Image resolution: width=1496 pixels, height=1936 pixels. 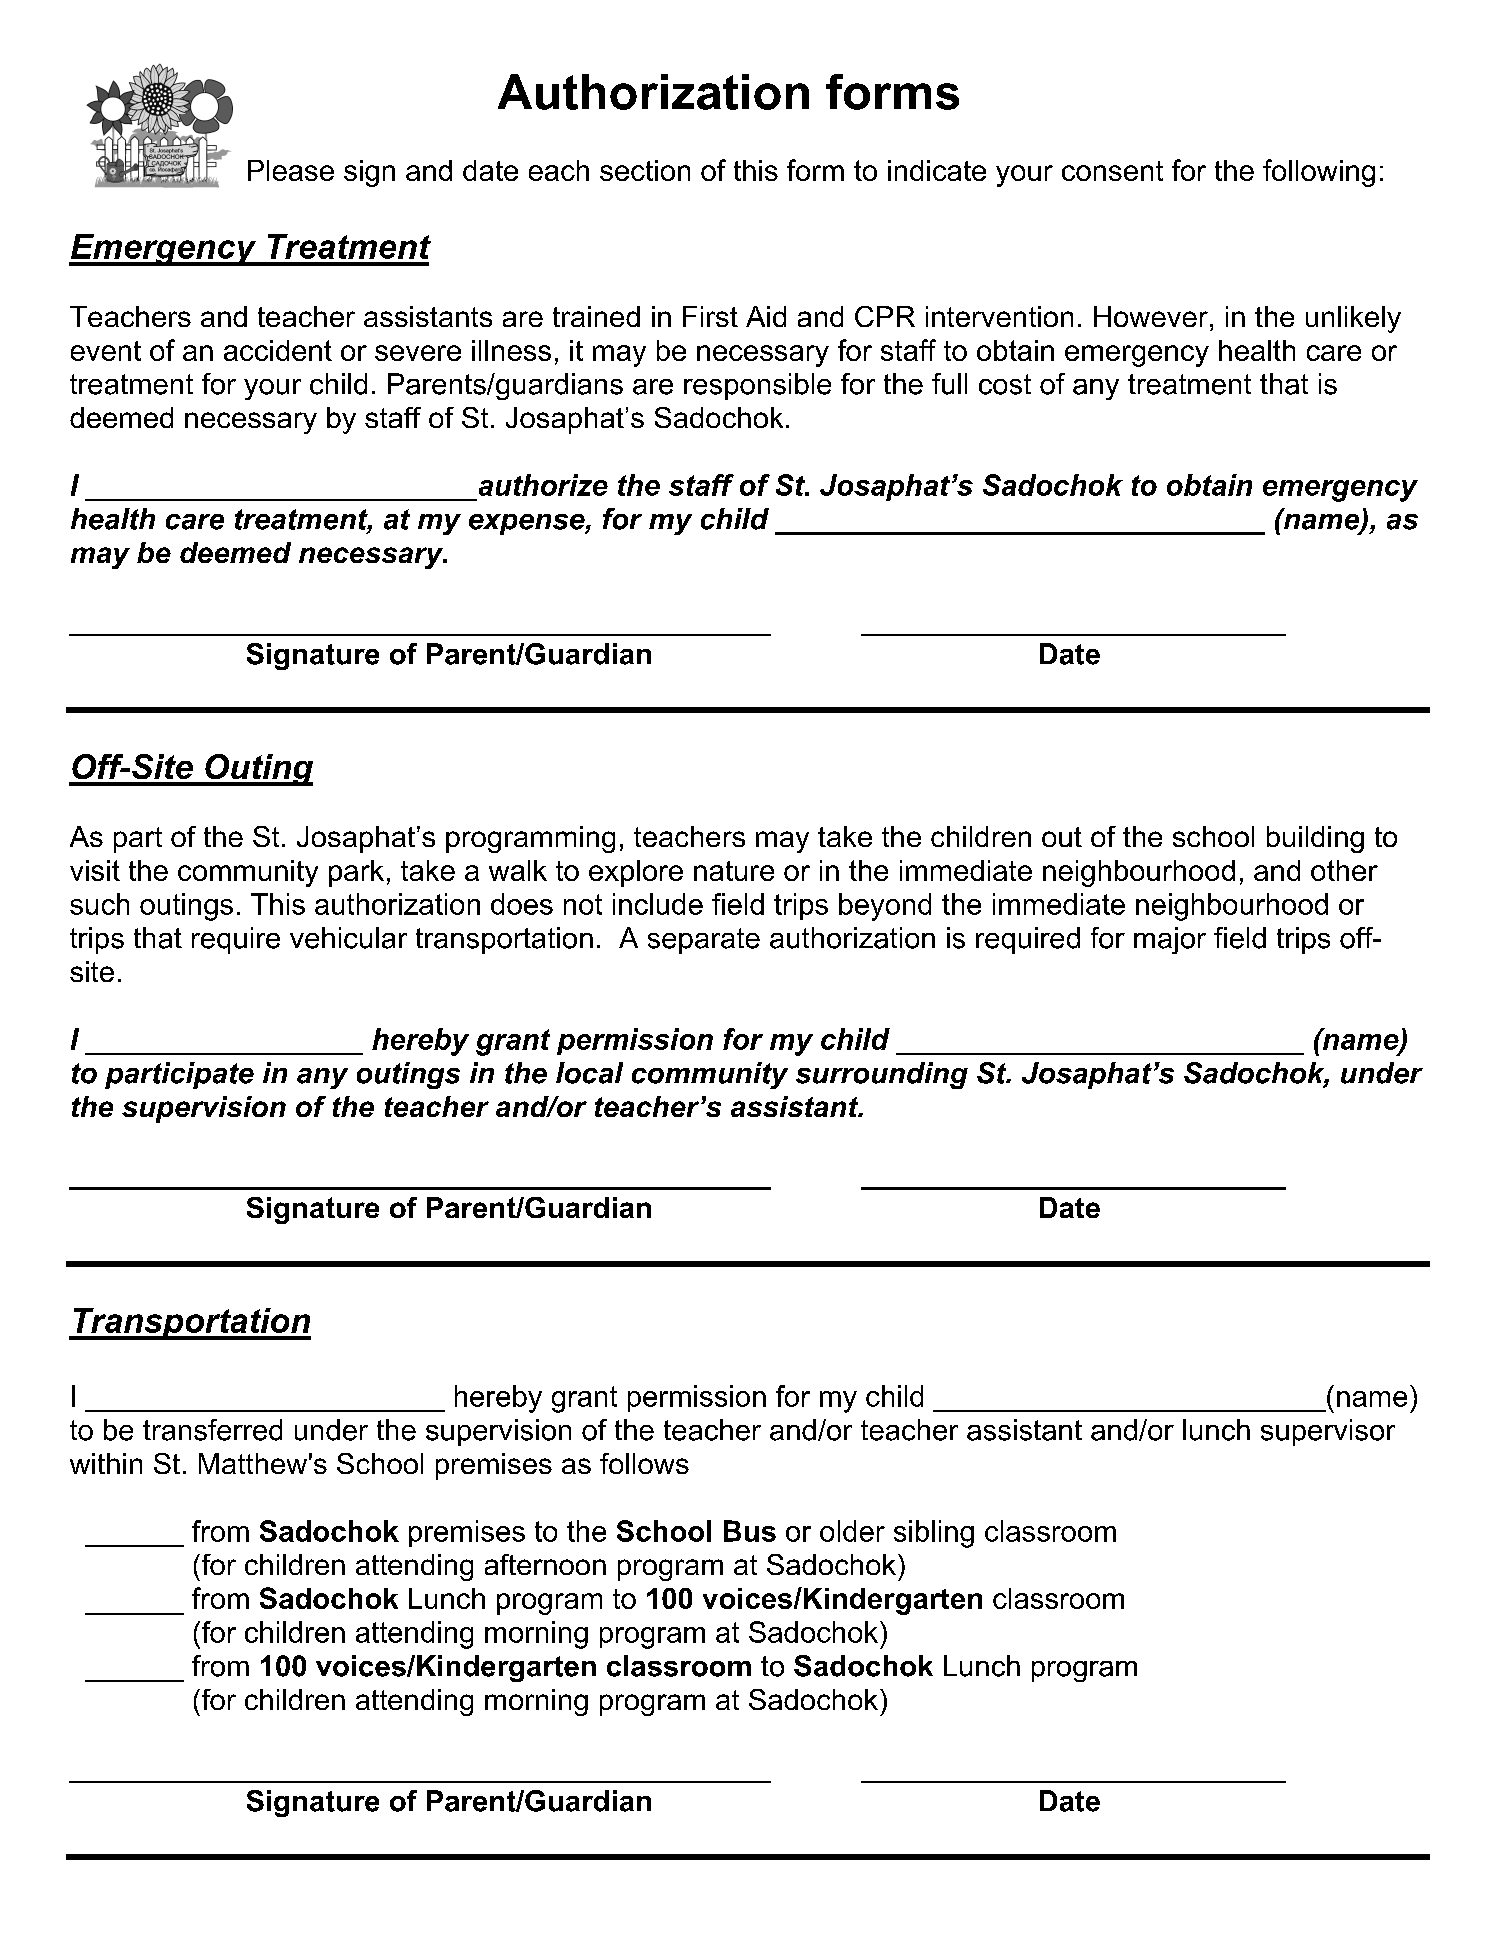 I want to click on section, so click(x=645, y=170).
